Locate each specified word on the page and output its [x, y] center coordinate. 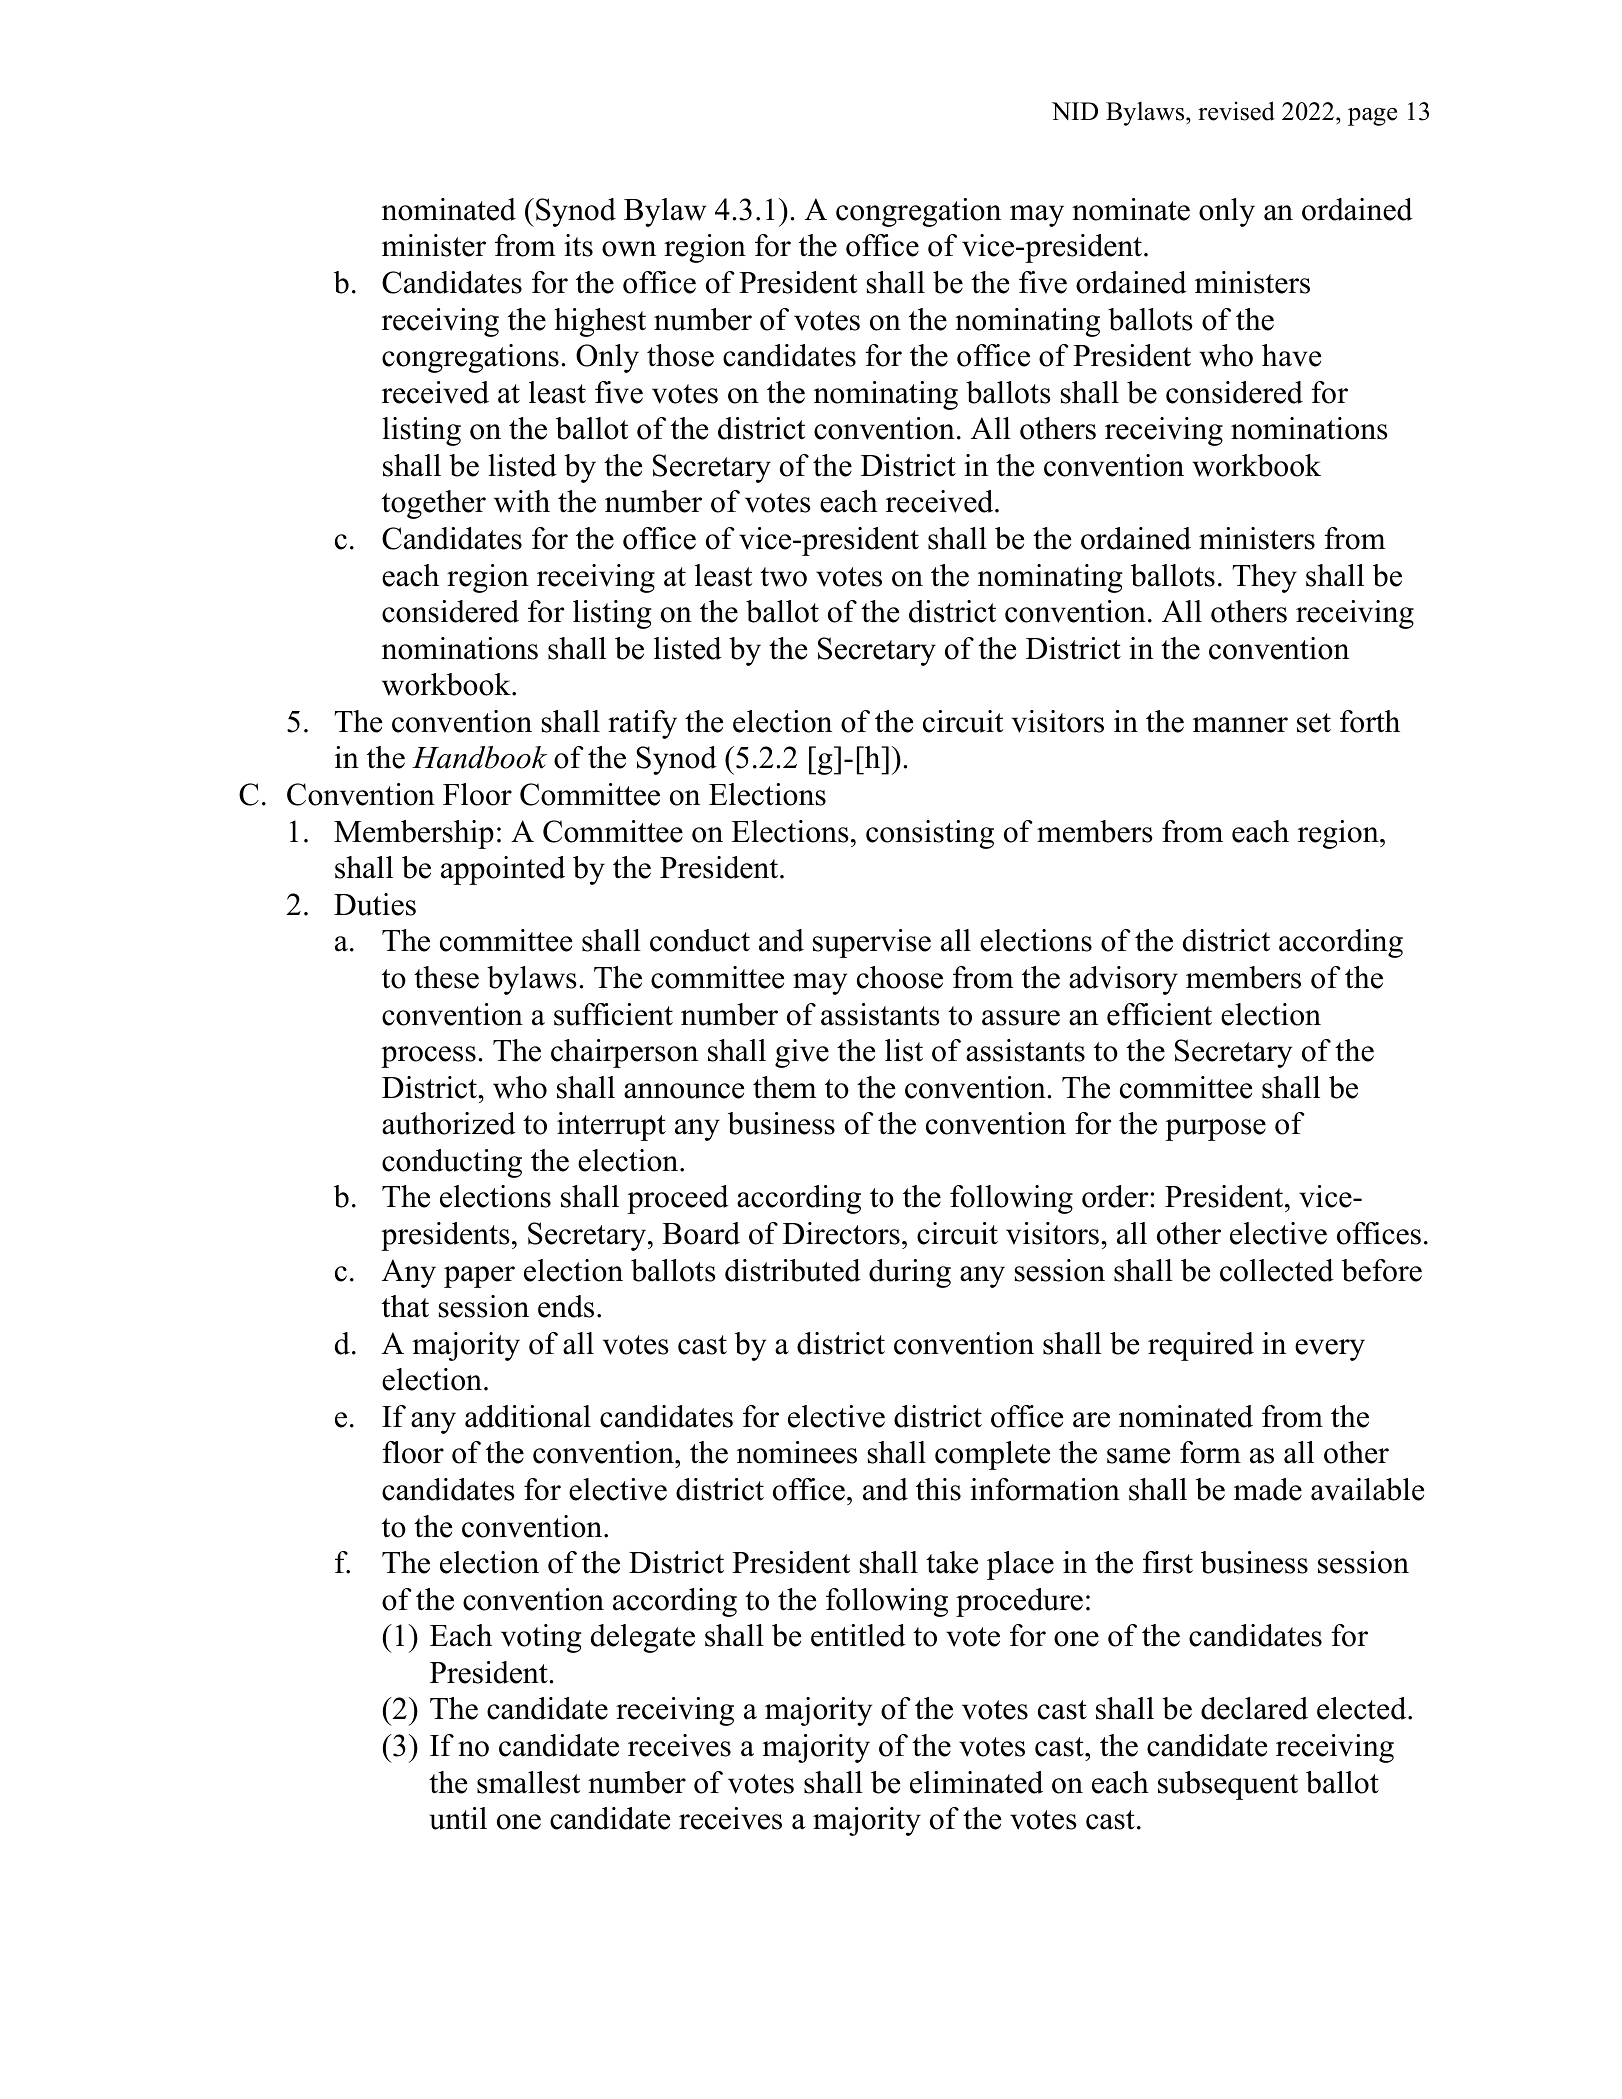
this [938, 1489]
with [522, 501]
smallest [528, 1782]
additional [528, 1416]
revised [1236, 111]
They [1264, 578]
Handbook [479, 757]
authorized [449, 1123]
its [578, 245]
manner [1240, 725]
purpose [1215, 1130]
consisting [930, 834]
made [1268, 1489]
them [785, 1087]
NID [1075, 111]
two [783, 577]
